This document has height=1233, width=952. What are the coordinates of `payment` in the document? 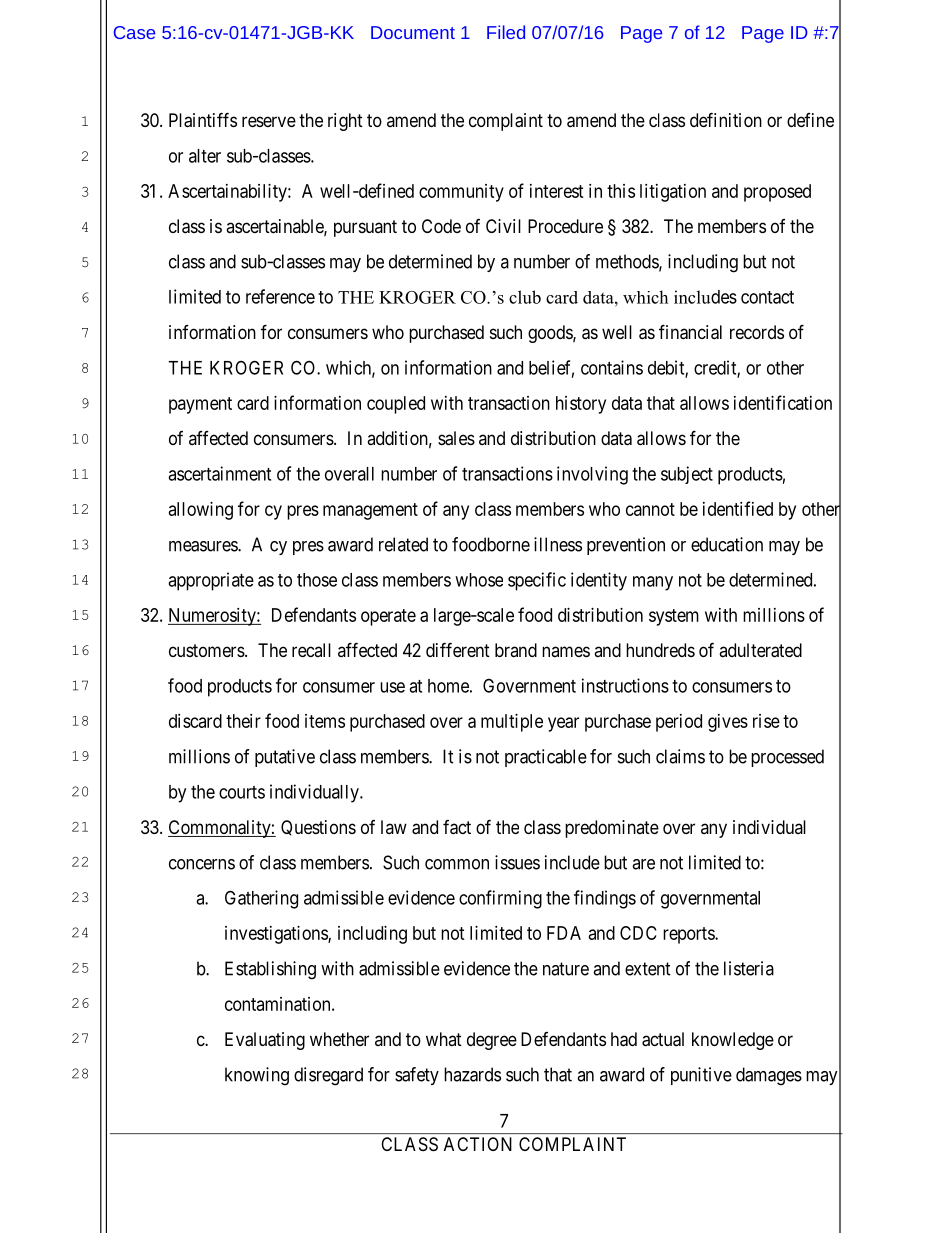 It's located at (200, 405).
